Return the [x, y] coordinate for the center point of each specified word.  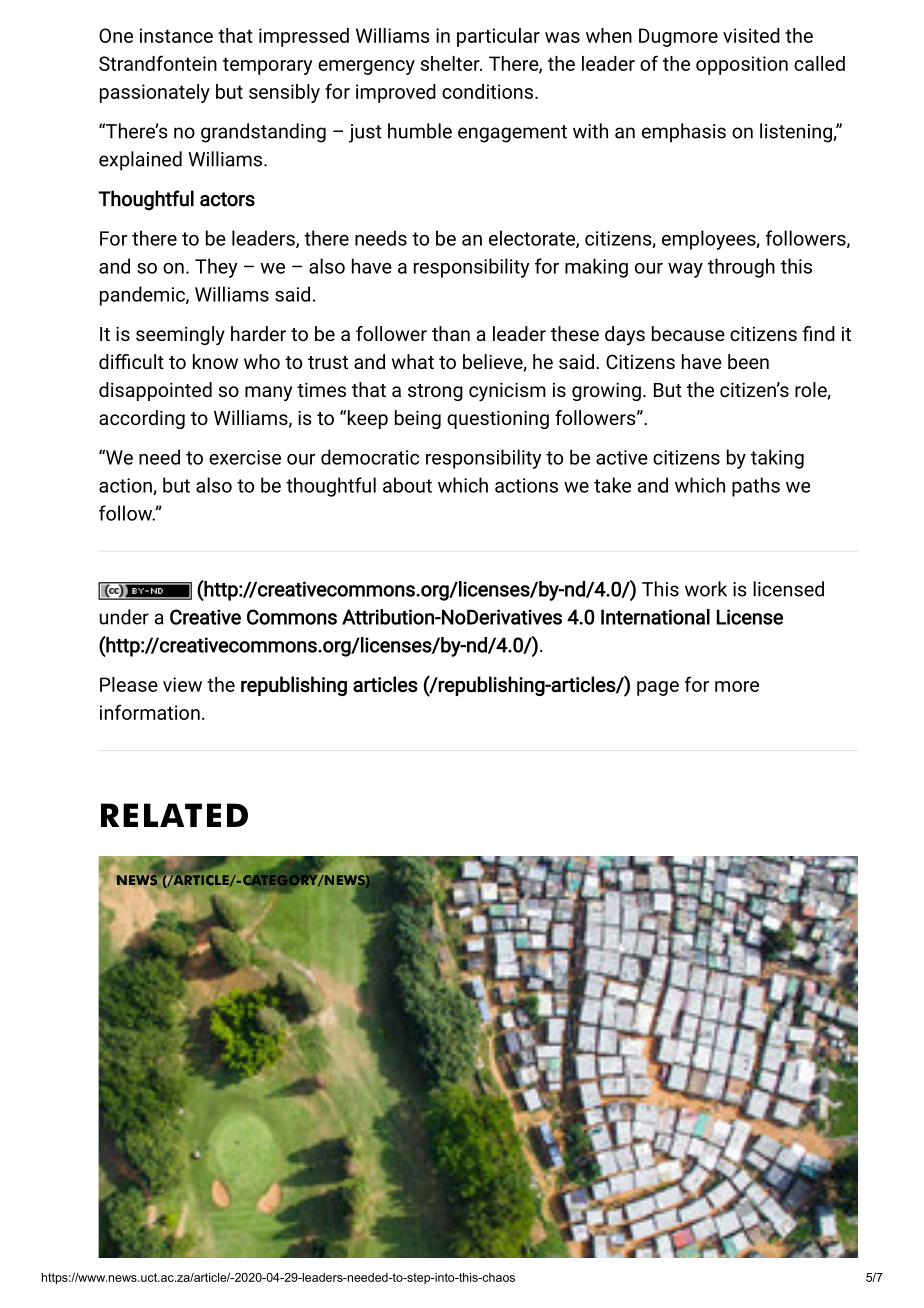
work [706, 589]
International [655, 617]
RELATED [174, 815]
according [142, 419]
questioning [498, 419]
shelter [451, 63]
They [216, 268]
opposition [742, 65]
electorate [533, 239]
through [741, 268]
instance [176, 35]
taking [777, 459]
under [124, 617]
